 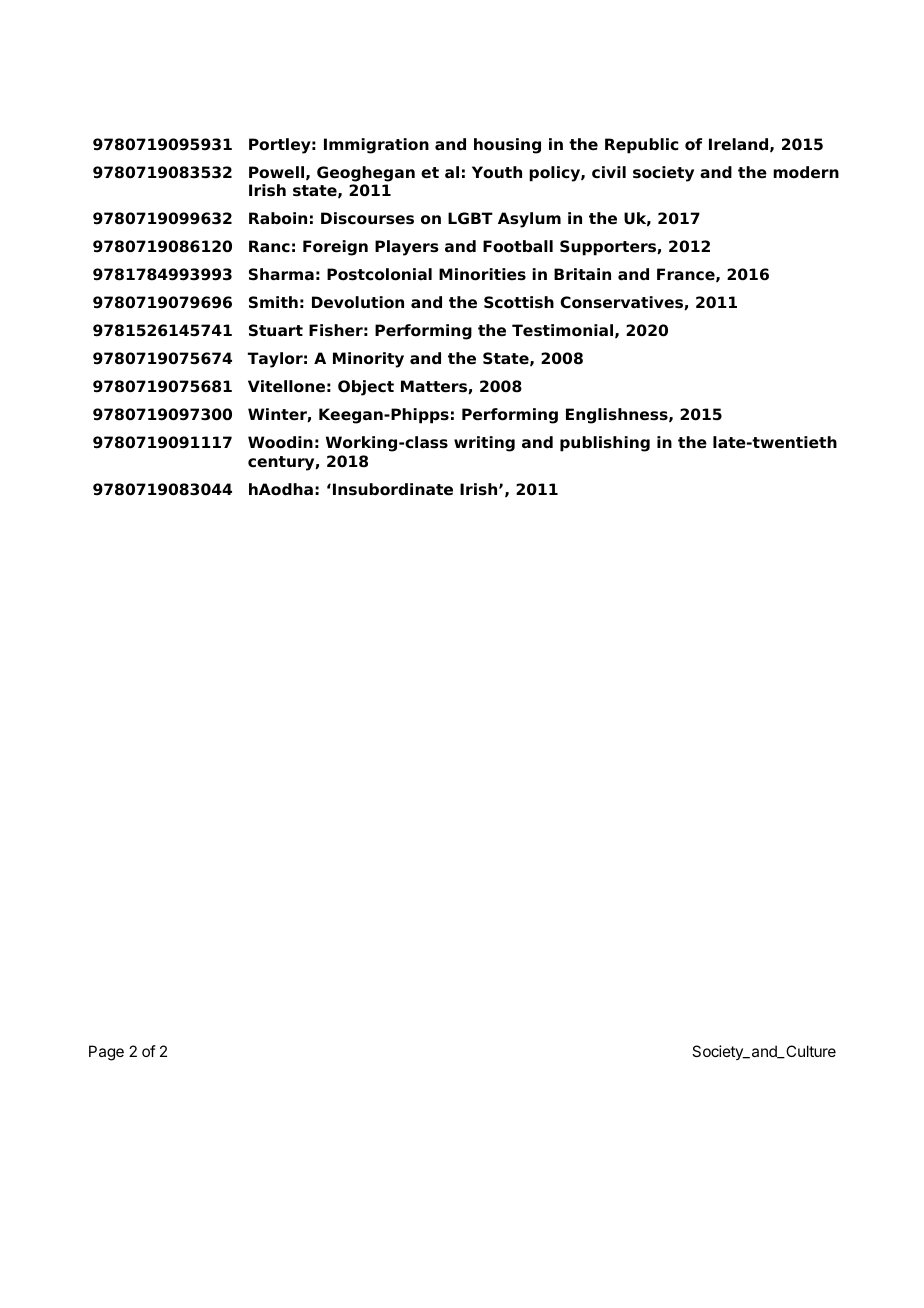 What do you see at coordinates (497, 172) in the document?
I see `Youth` at bounding box center [497, 172].
